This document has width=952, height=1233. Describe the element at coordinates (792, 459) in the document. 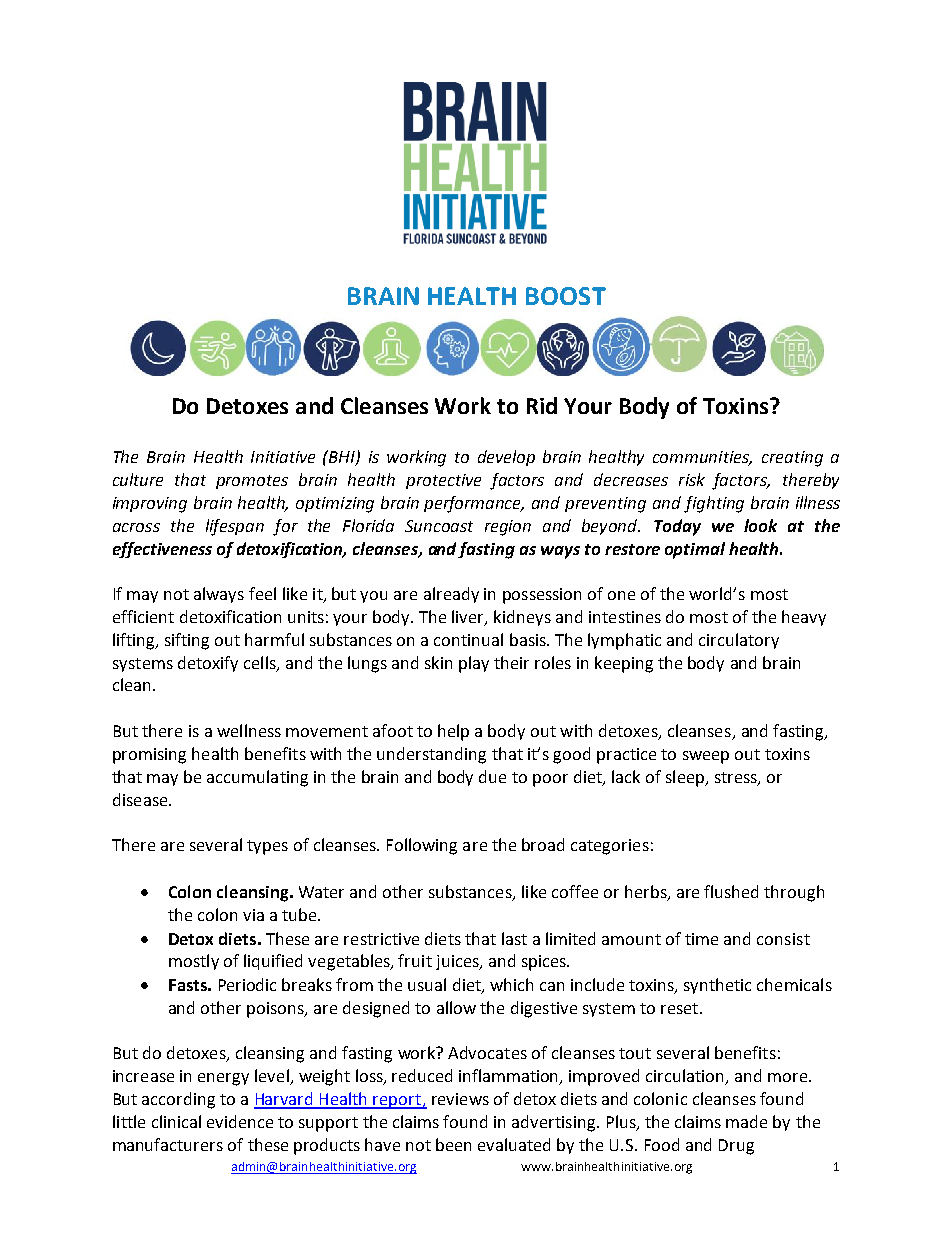

I see `creating` at that location.
